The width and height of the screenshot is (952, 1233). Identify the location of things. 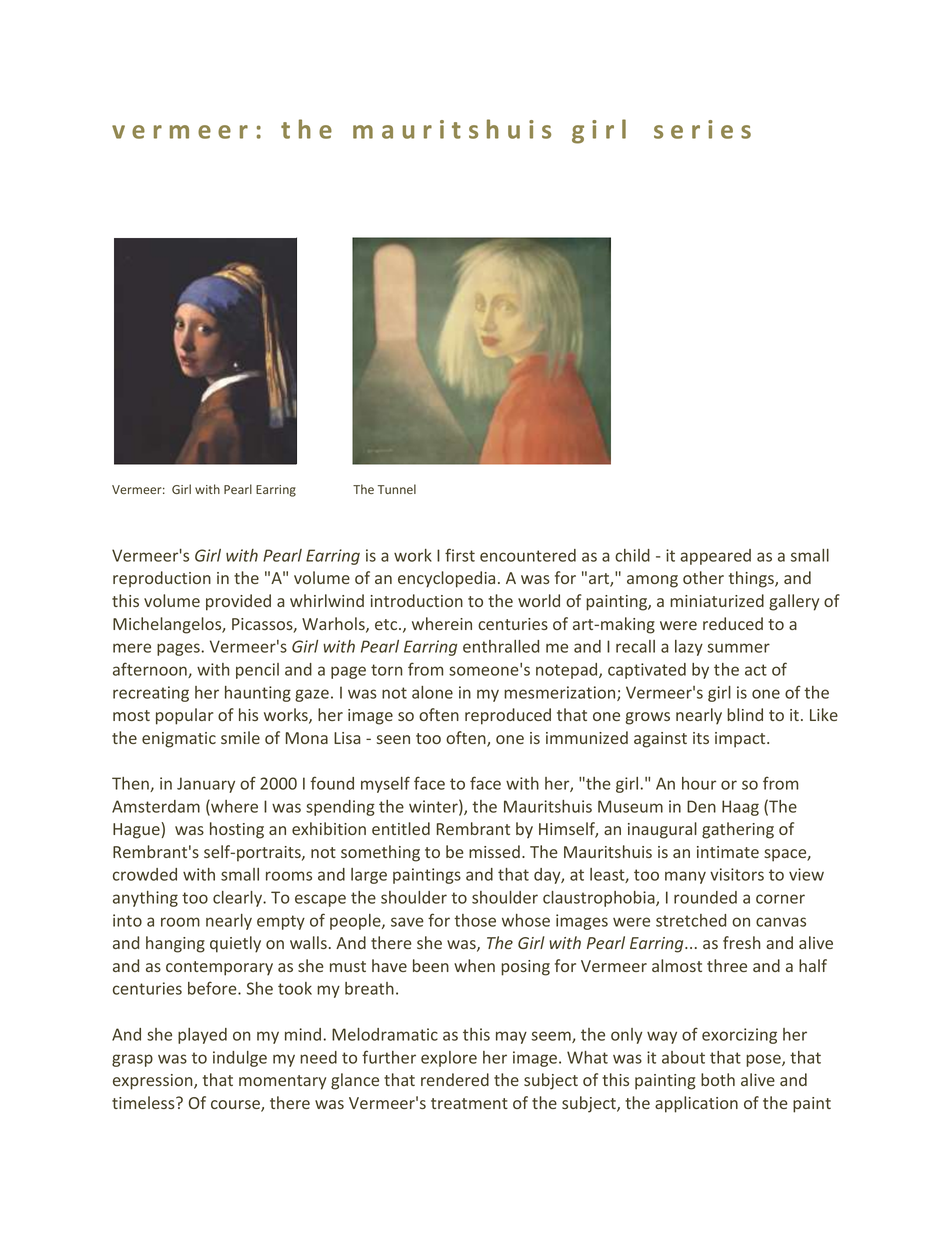
(752, 579).
